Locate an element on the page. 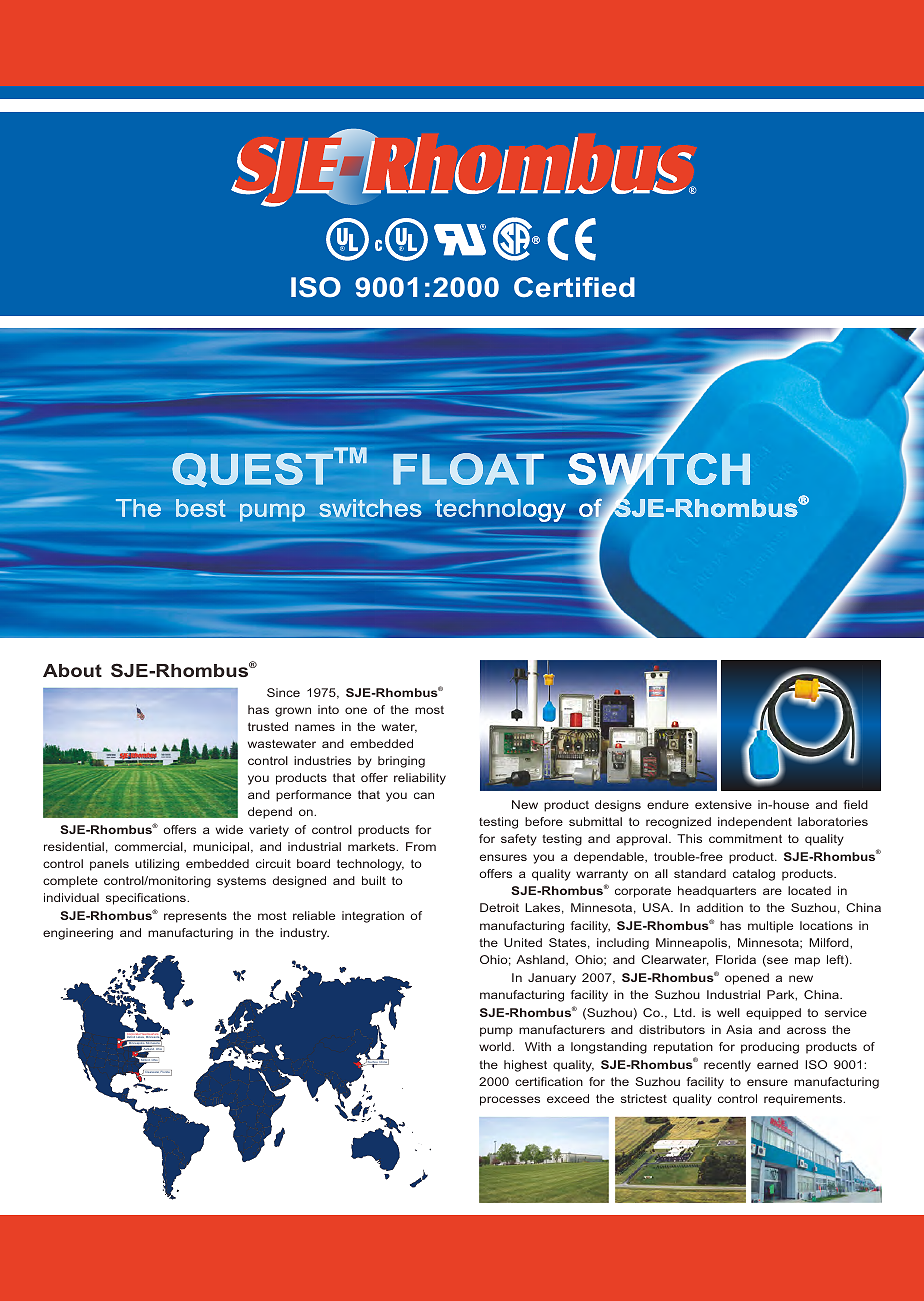  engineering is located at coordinates (78, 934).
